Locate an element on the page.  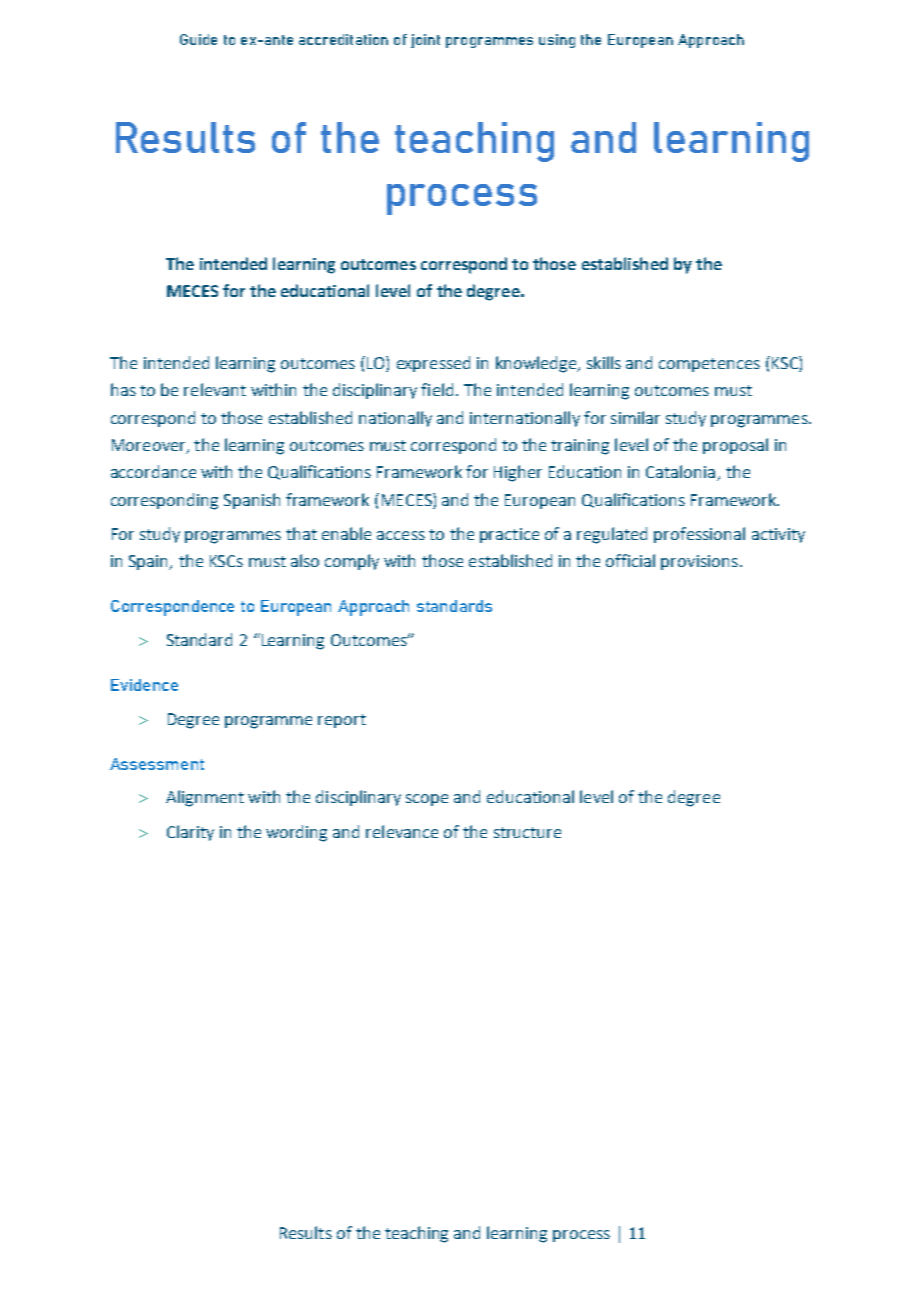
using is located at coordinates (557, 41).
